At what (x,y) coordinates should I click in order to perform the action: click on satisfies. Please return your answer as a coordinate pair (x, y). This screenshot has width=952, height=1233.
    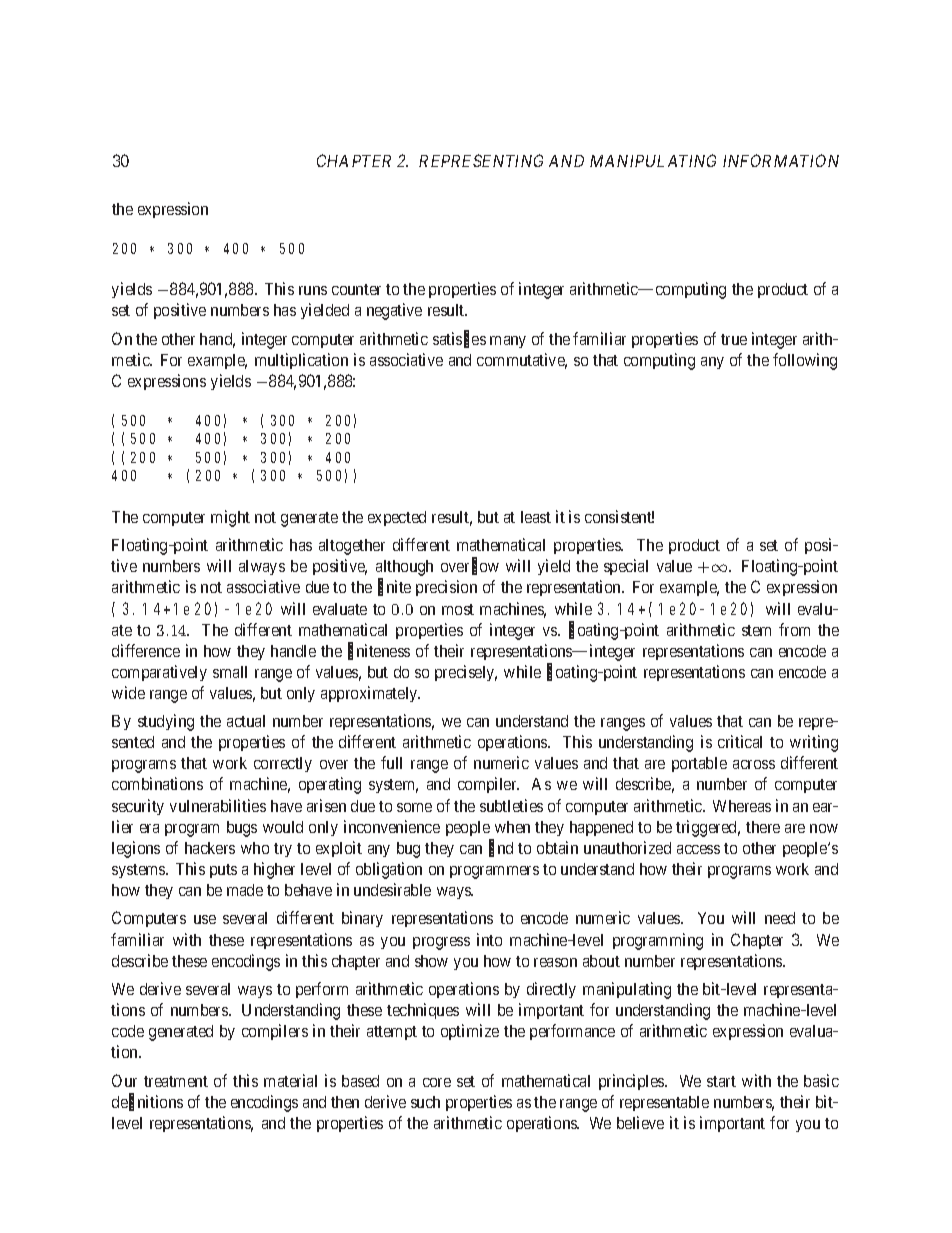
    Looking at the image, I should click on (459, 339).
